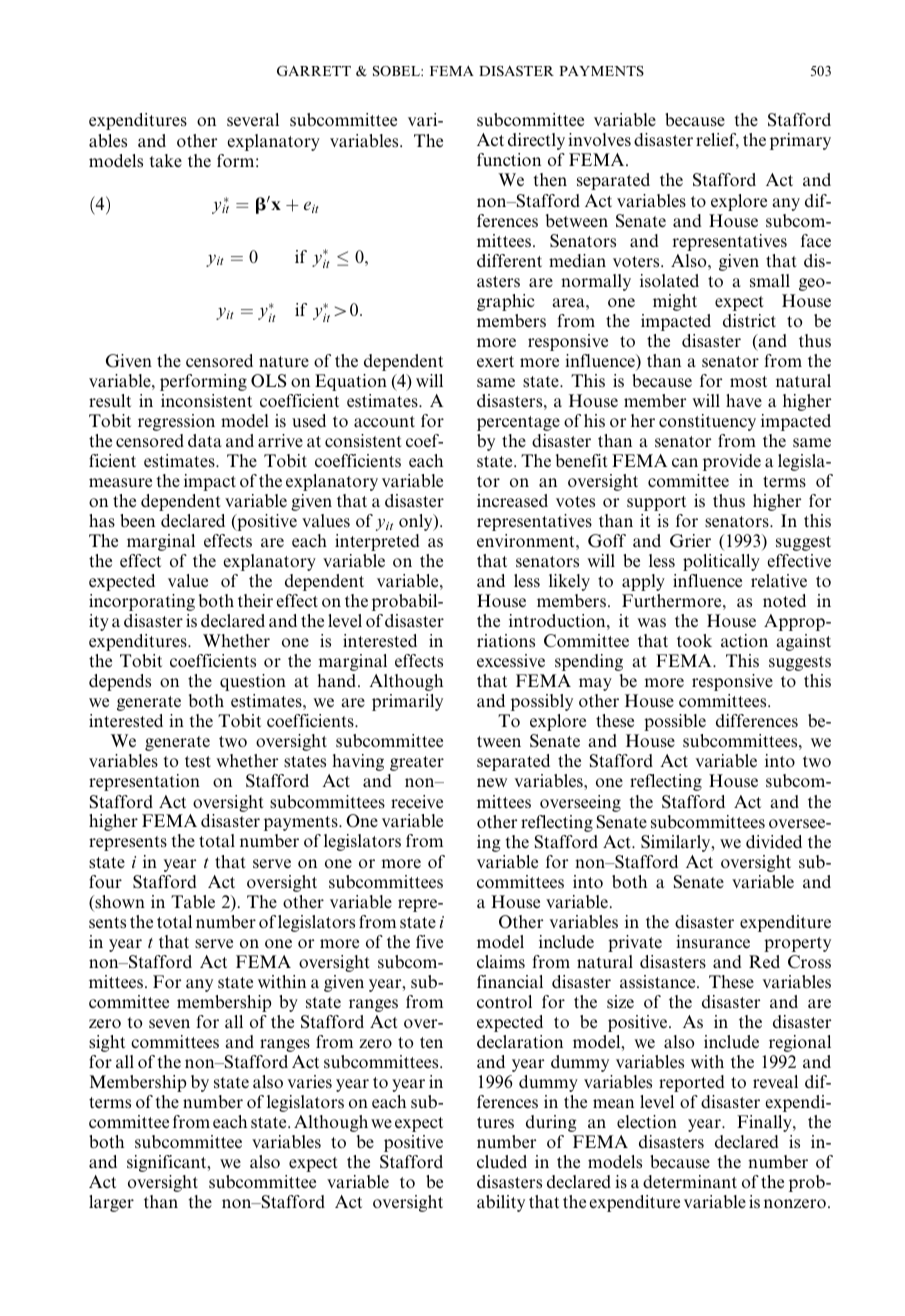 This screenshot has height=1316, width=905. What do you see at coordinates (168, 1163) in the screenshot?
I see `significant` at bounding box center [168, 1163].
